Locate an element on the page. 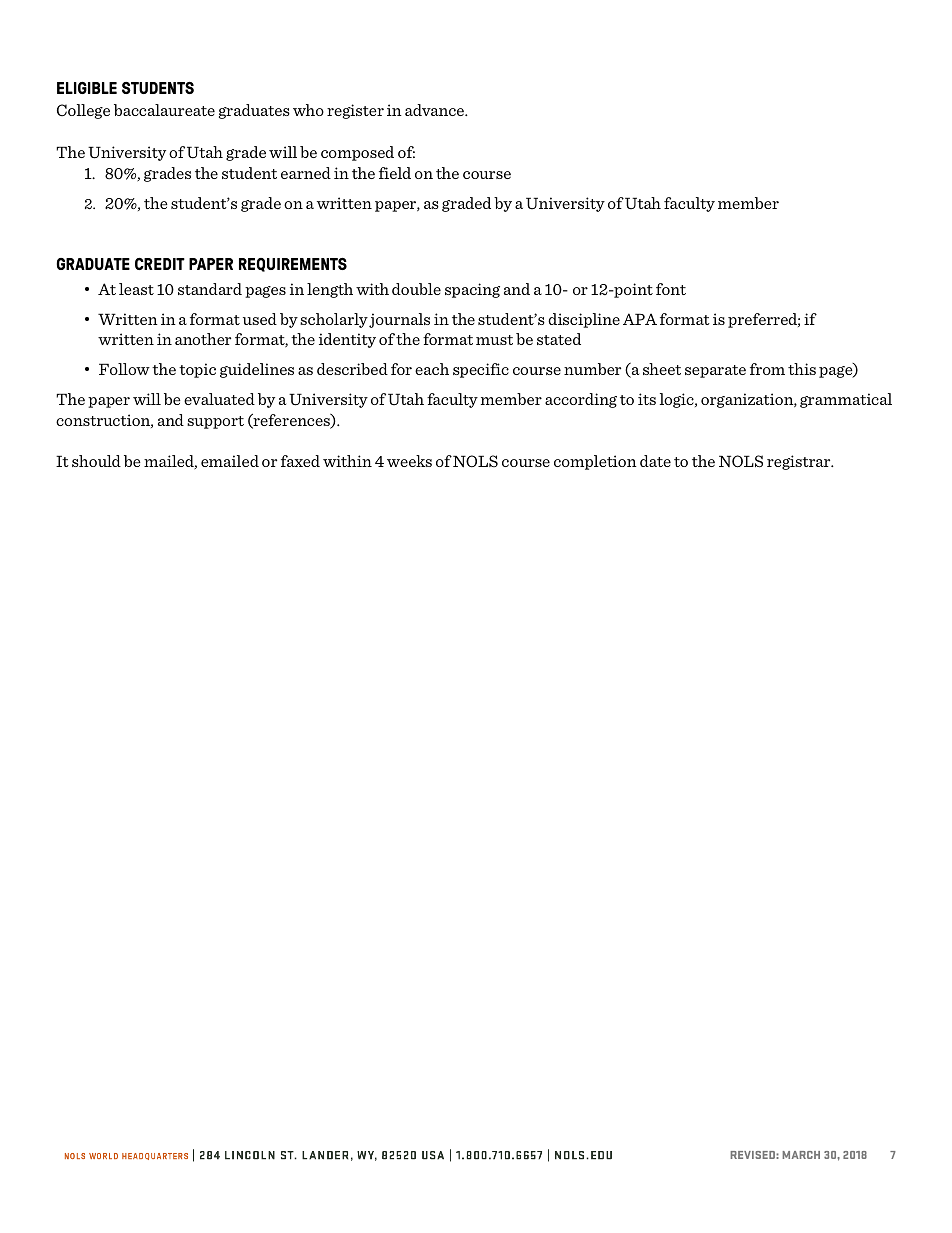 This image has width=952, height=1233. MARCH is located at coordinates (801, 1155).
